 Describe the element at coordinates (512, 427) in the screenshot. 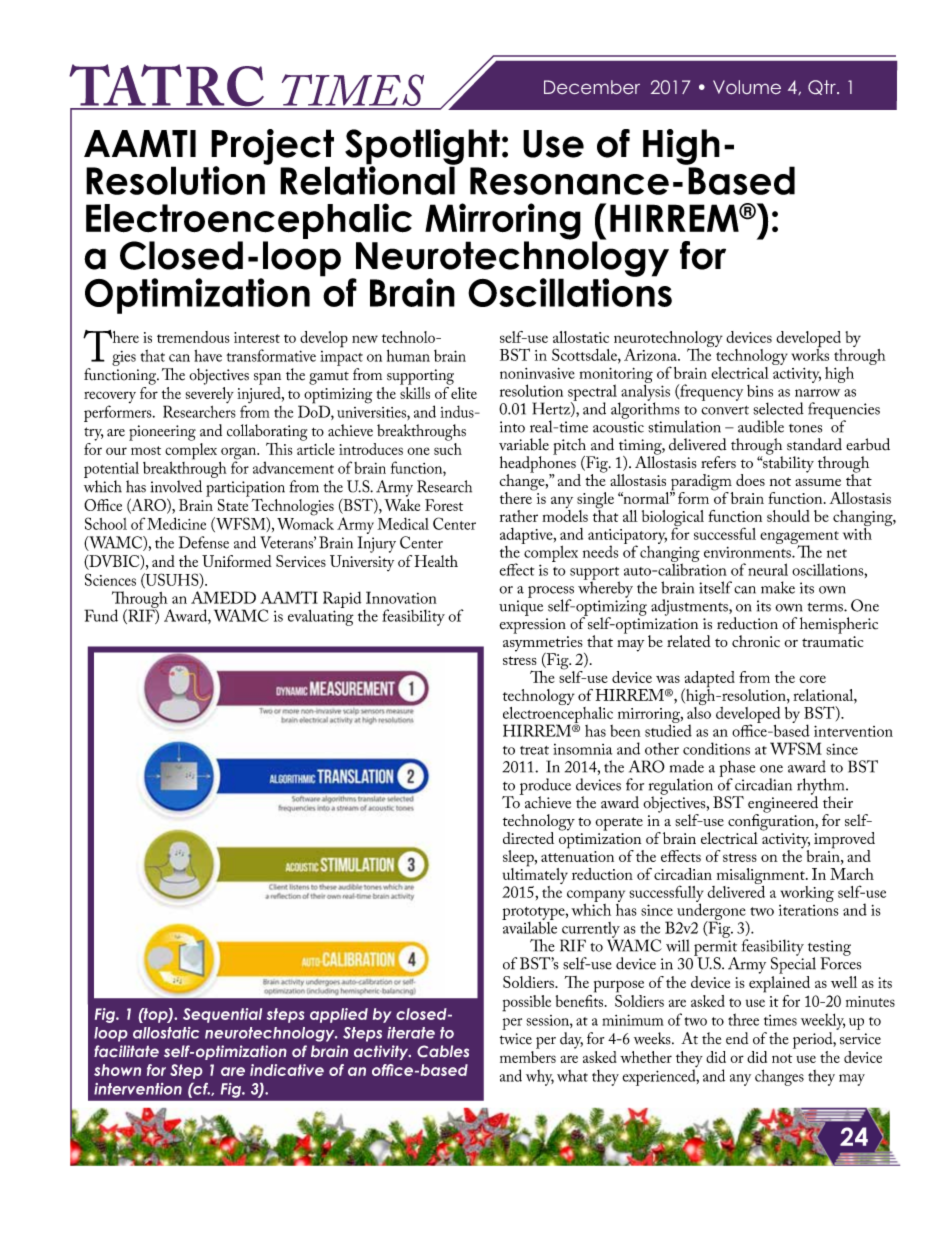

I see `into` at that location.
